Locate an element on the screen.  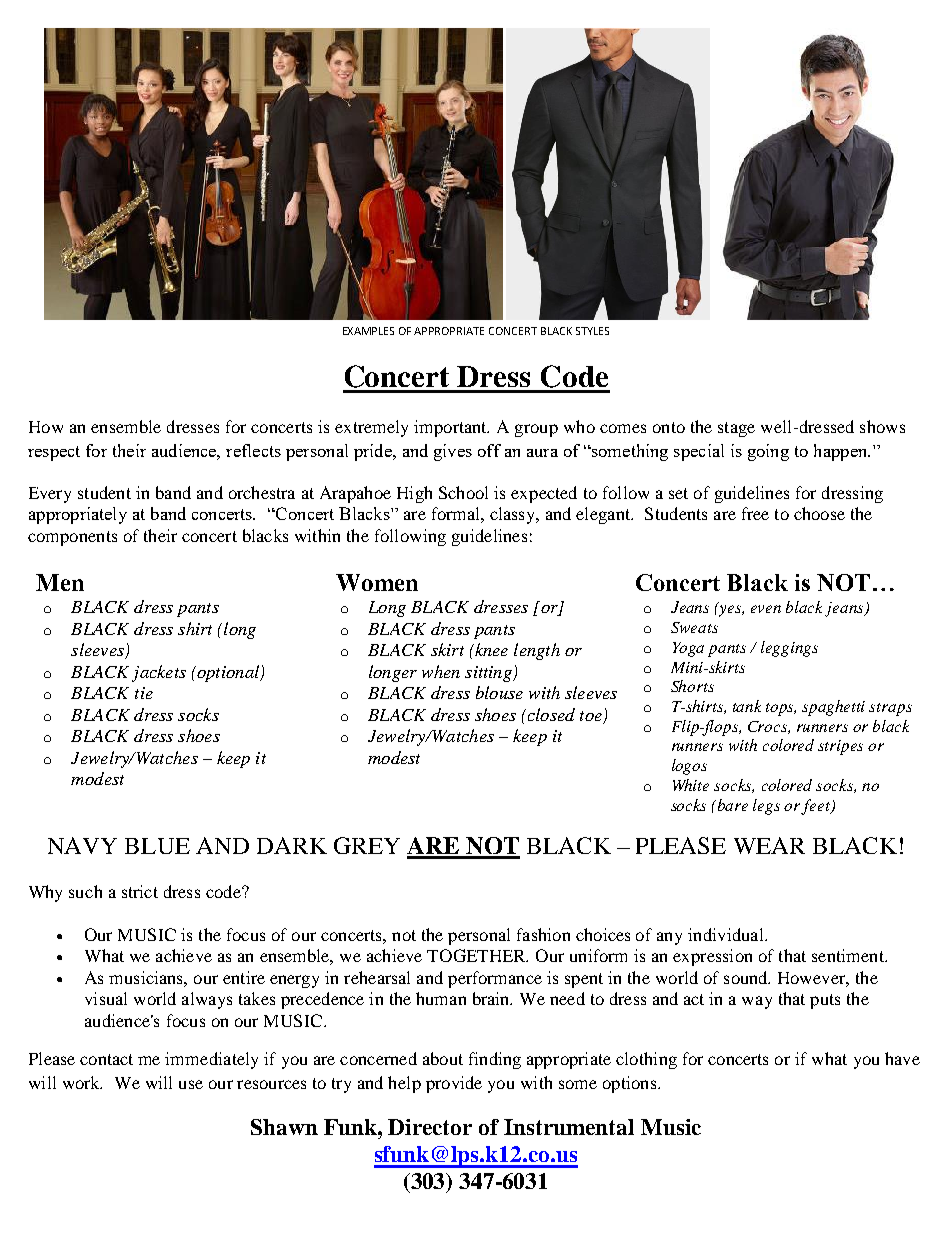
stage is located at coordinates (736, 429).
